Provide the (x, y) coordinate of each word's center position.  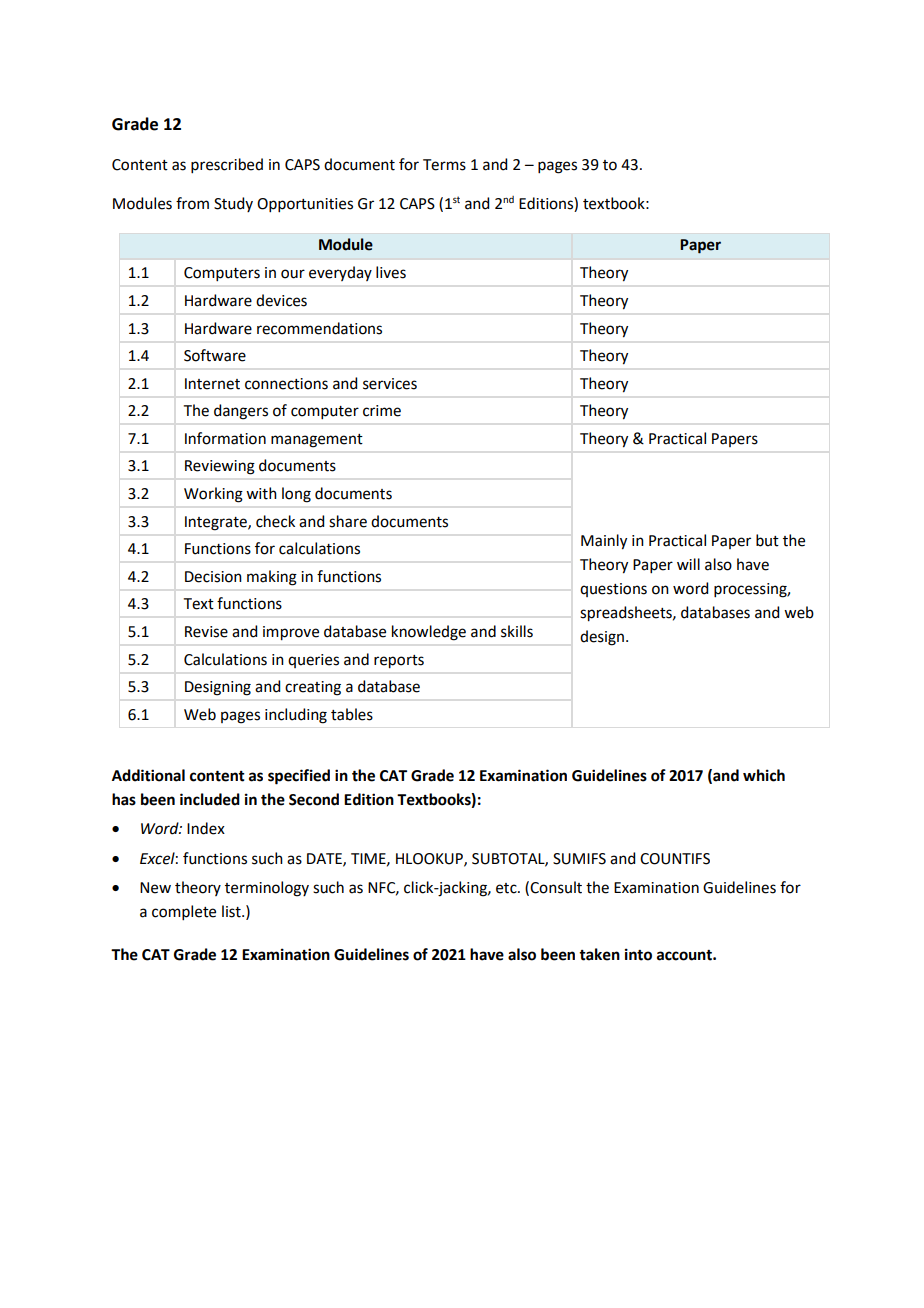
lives (391, 272)
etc (507, 888)
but (767, 540)
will (688, 564)
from (192, 203)
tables (352, 714)
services (390, 384)
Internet (212, 384)
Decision (213, 577)
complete (184, 912)
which (764, 775)
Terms (444, 165)
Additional (148, 775)
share (348, 521)
